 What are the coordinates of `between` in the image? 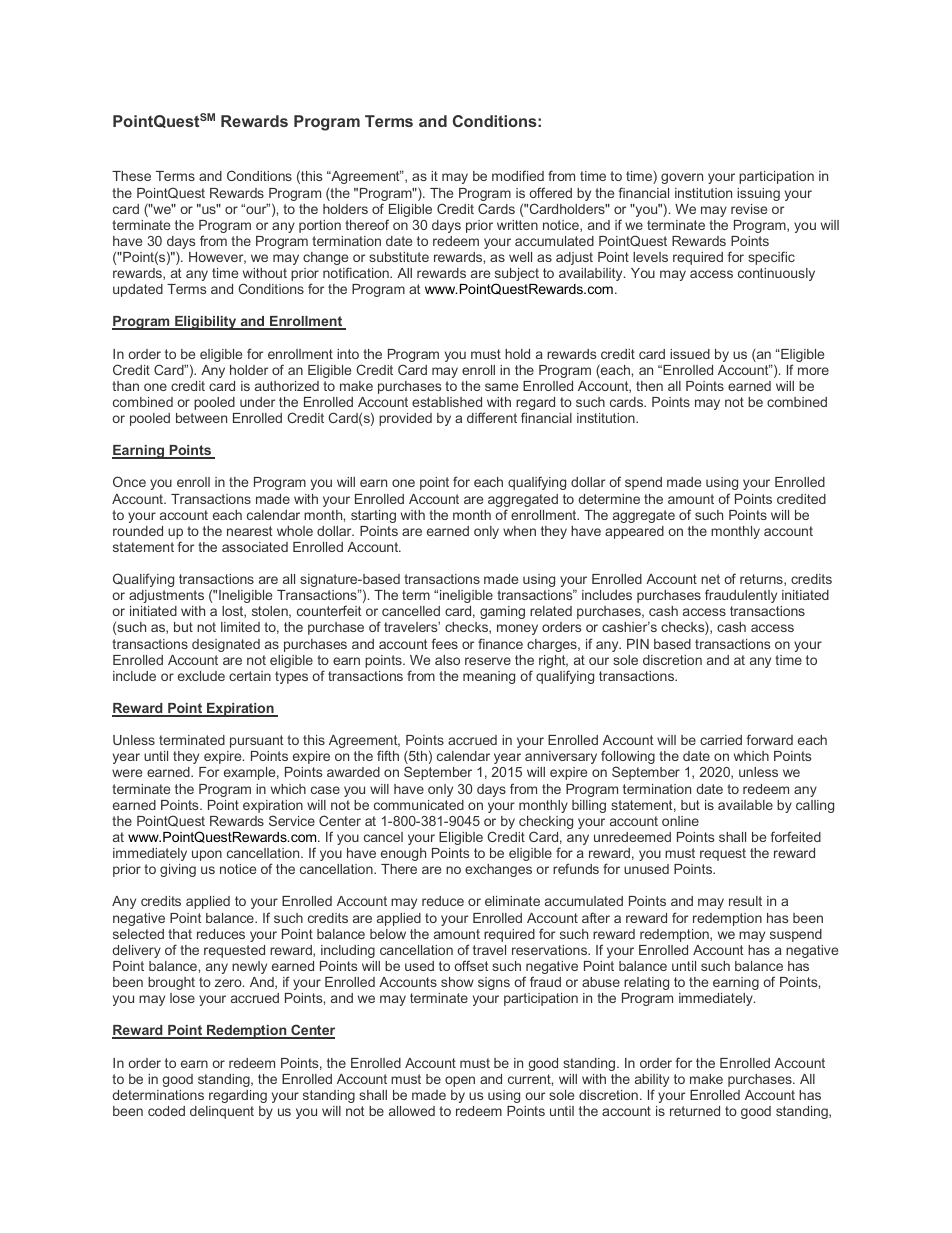 It's located at (201, 418).
